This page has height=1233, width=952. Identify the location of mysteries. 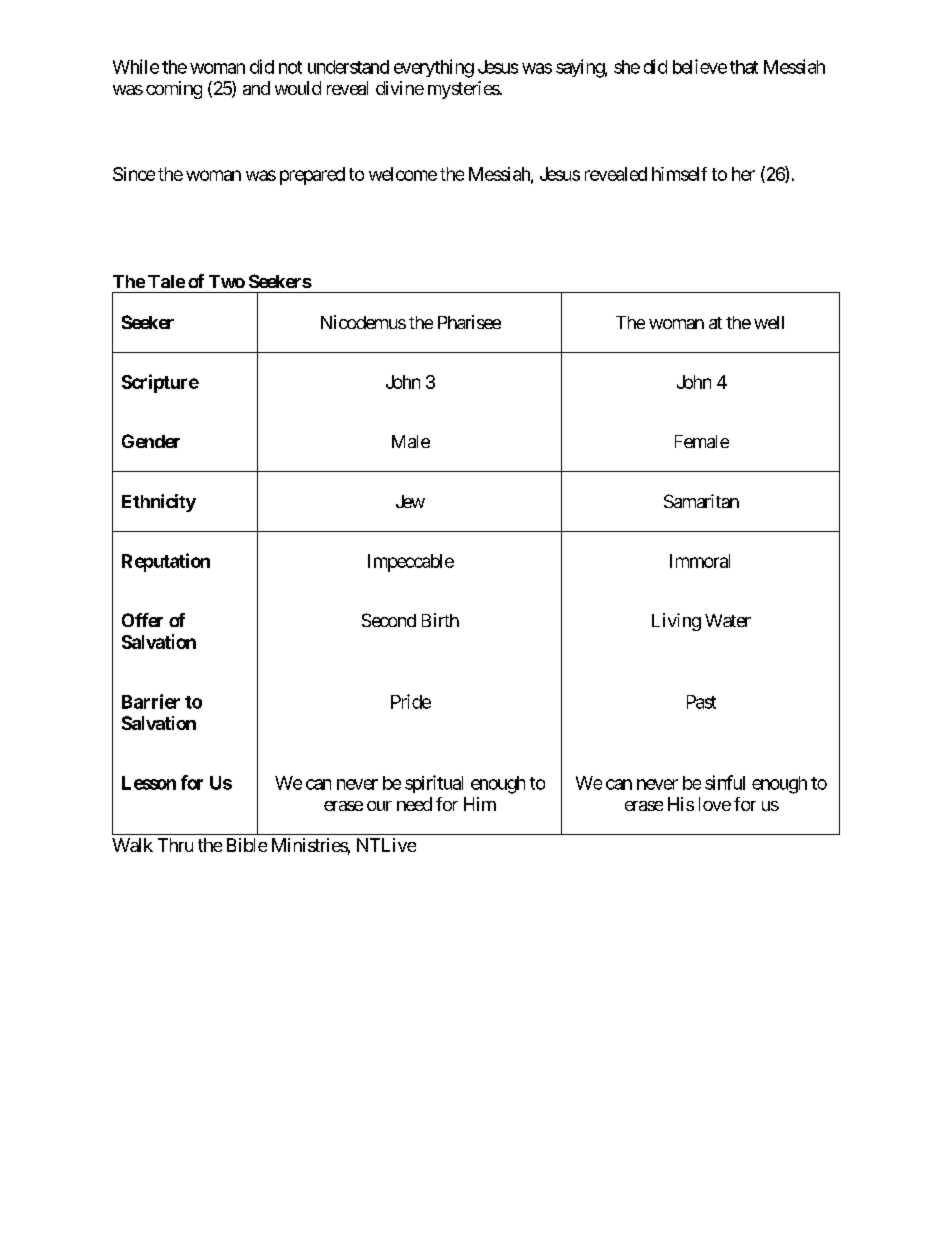
(464, 90).
